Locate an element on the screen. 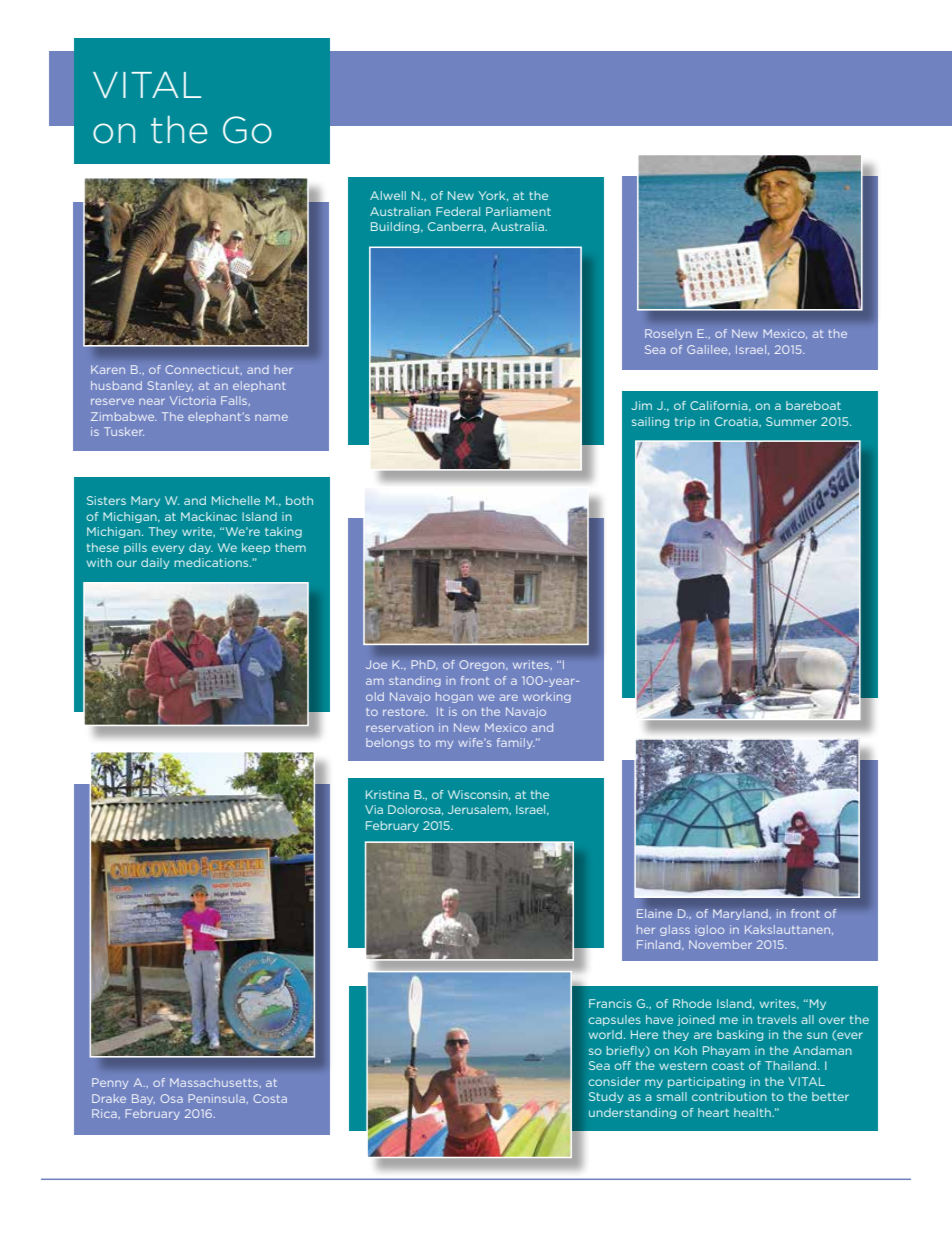  Victoria is located at coordinates (193, 400).
